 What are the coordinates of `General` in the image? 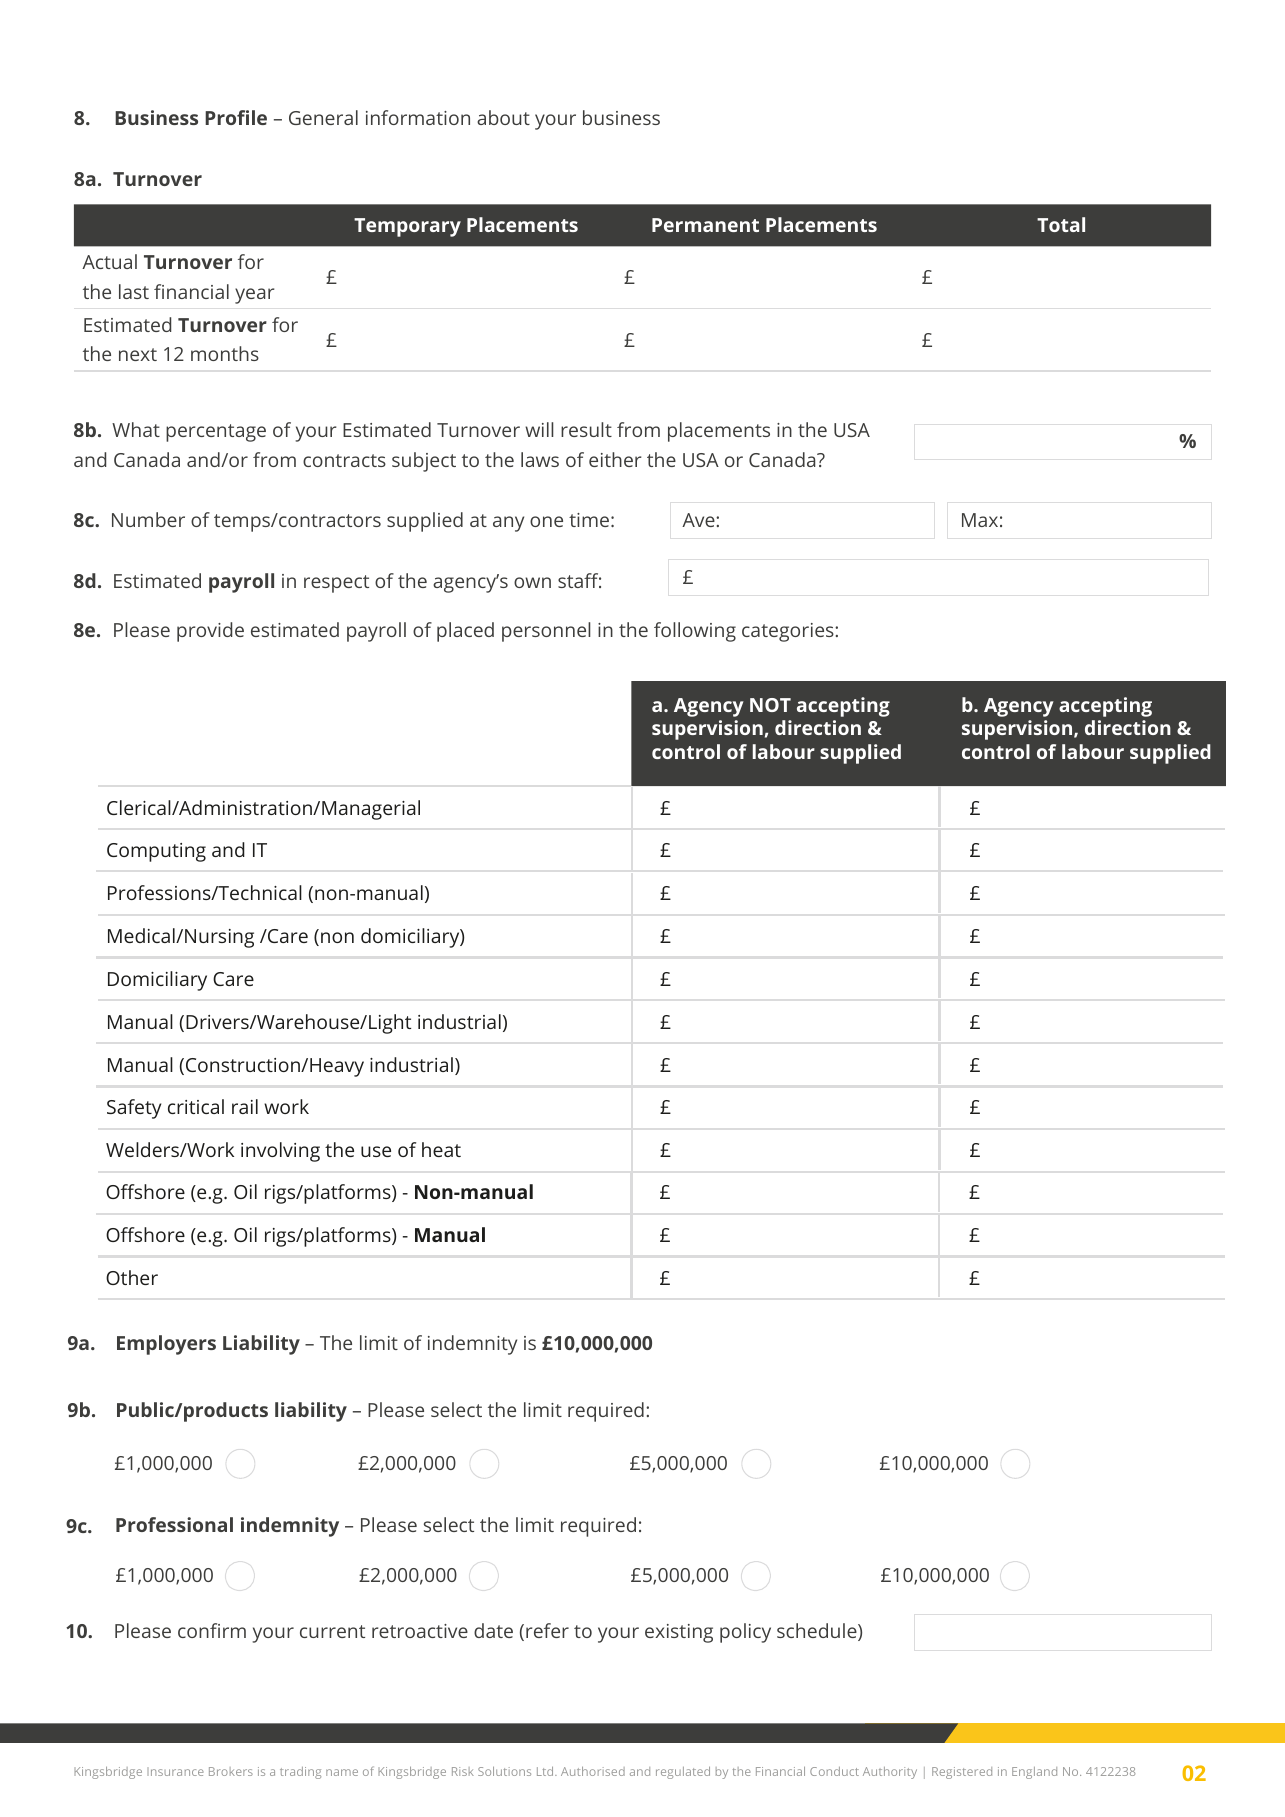 It's located at (323, 117).
